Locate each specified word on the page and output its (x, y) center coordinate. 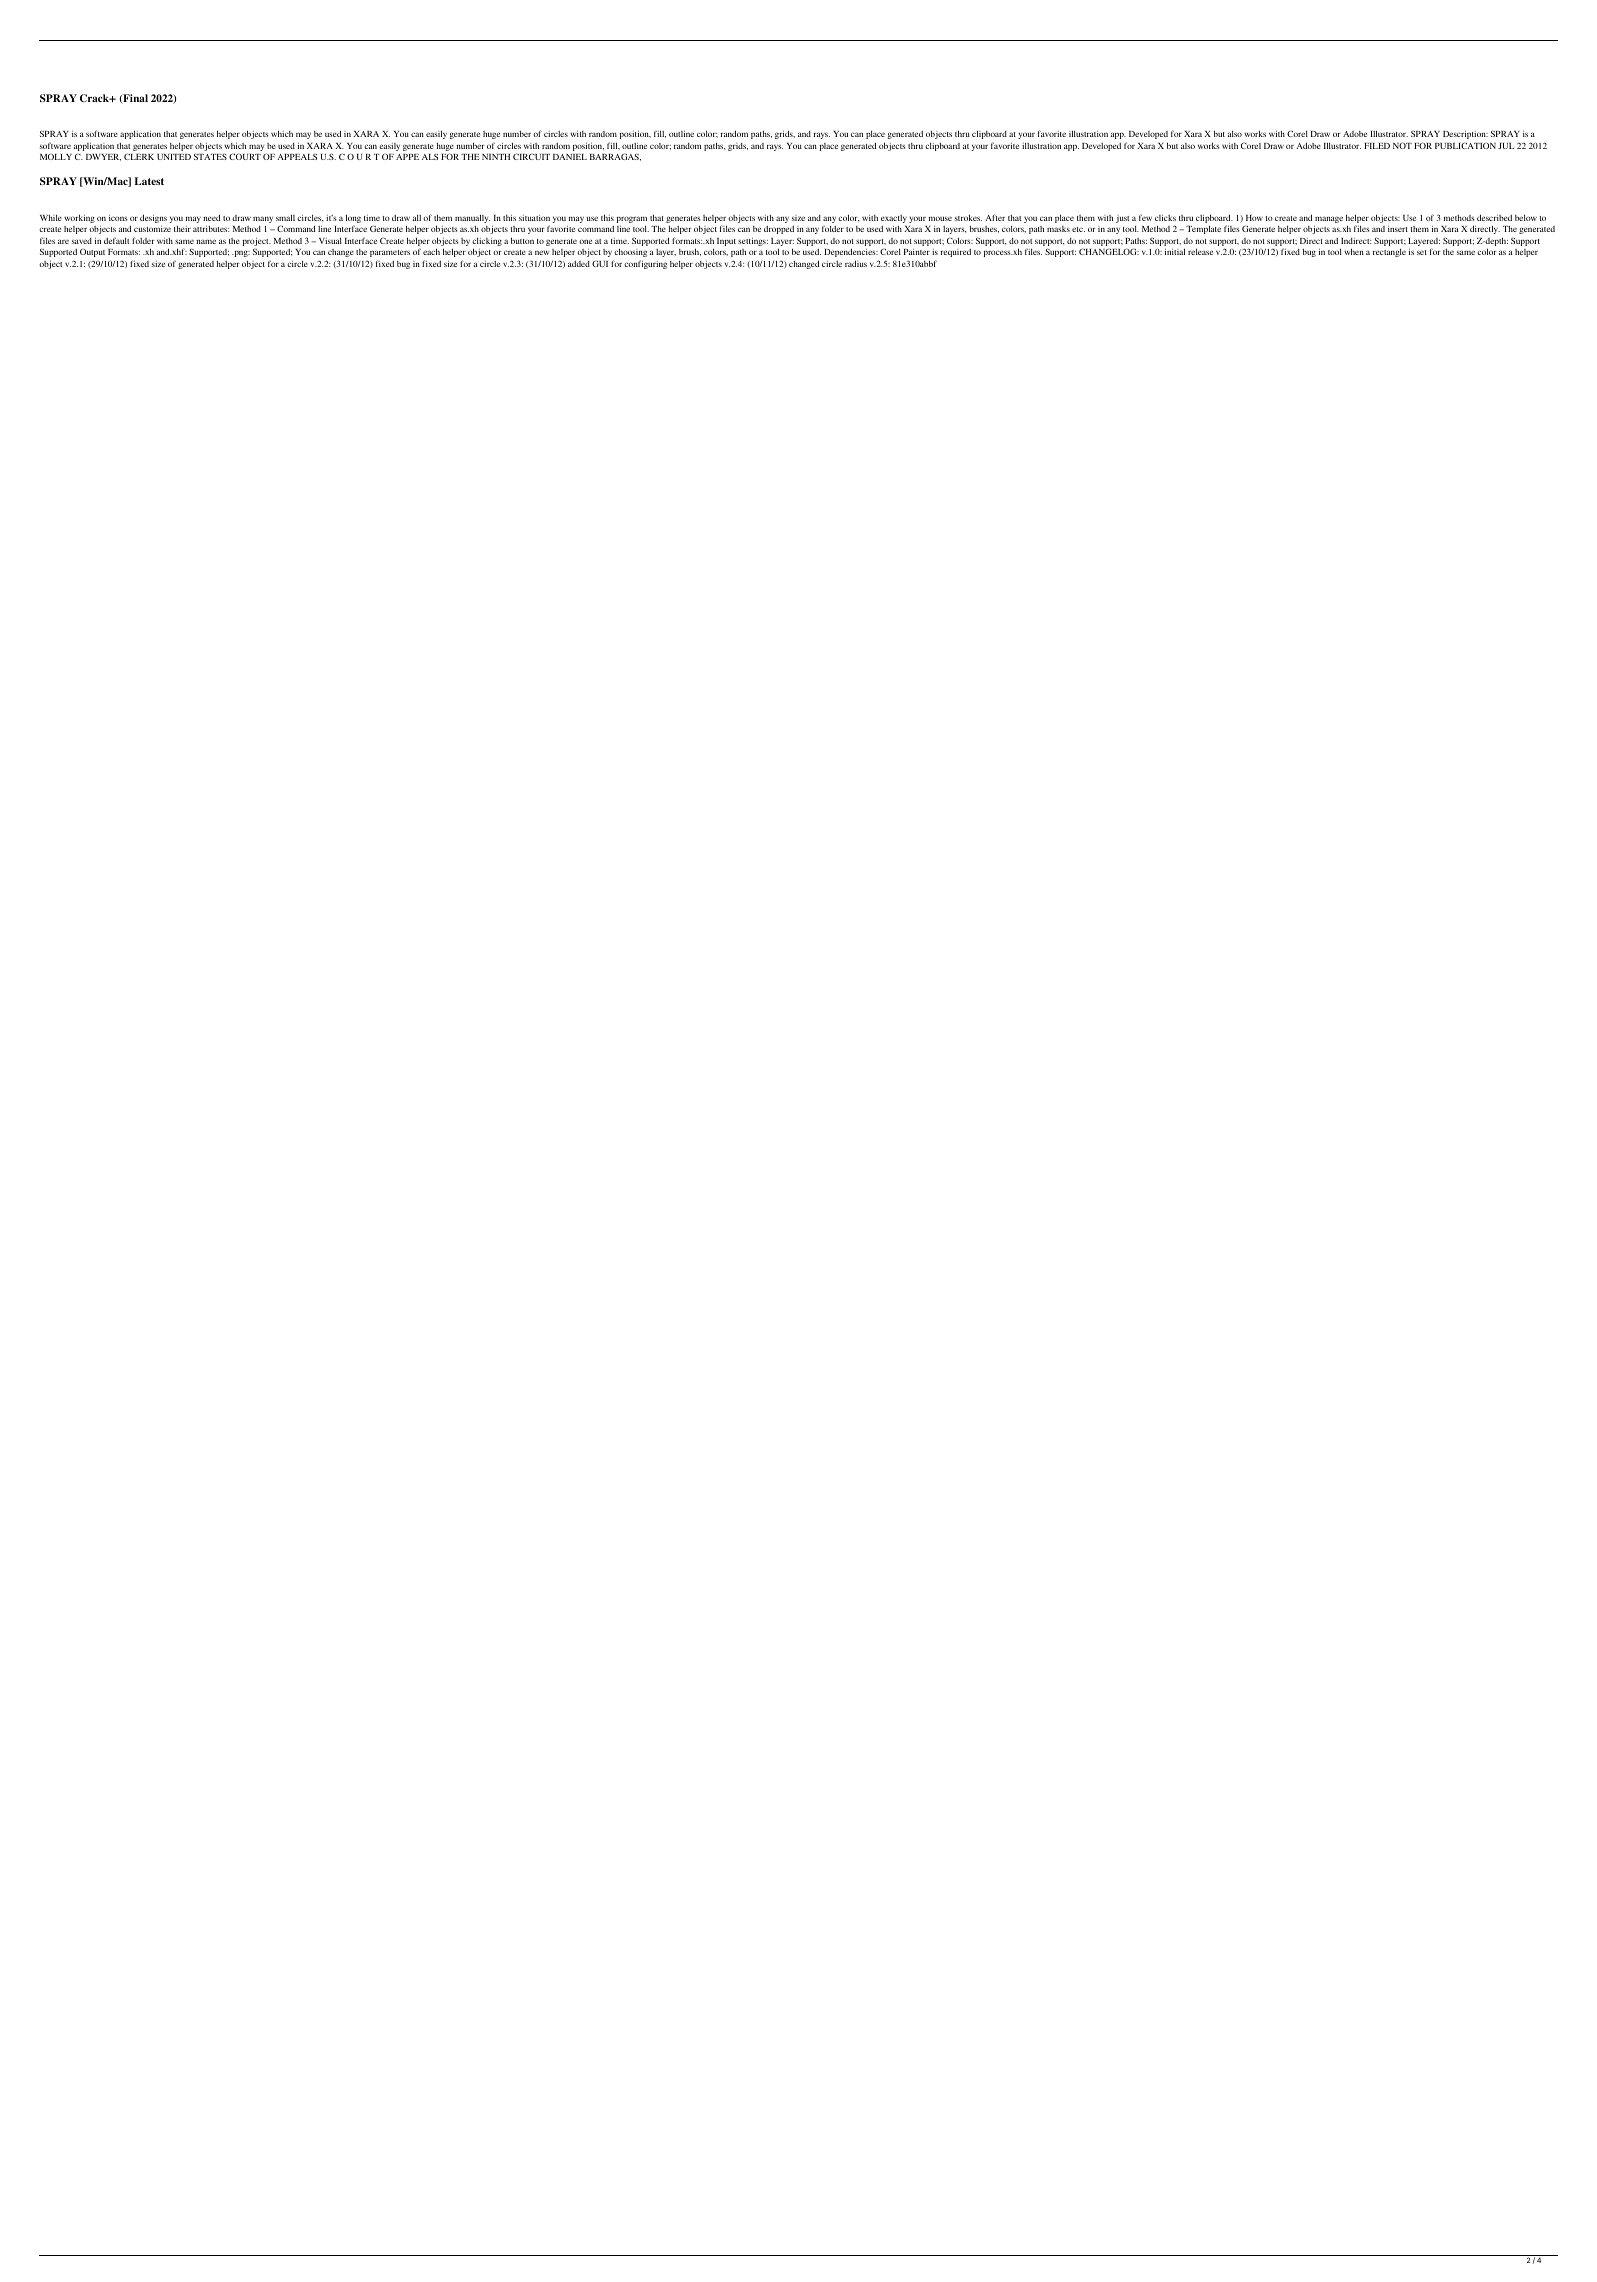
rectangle (1389, 253)
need (211, 217)
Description (1465, 134)
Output (92, 252)
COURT (245, 156)
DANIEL (570, 157)
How (1254, 218)
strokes (968, 217)
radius (856, 263)
